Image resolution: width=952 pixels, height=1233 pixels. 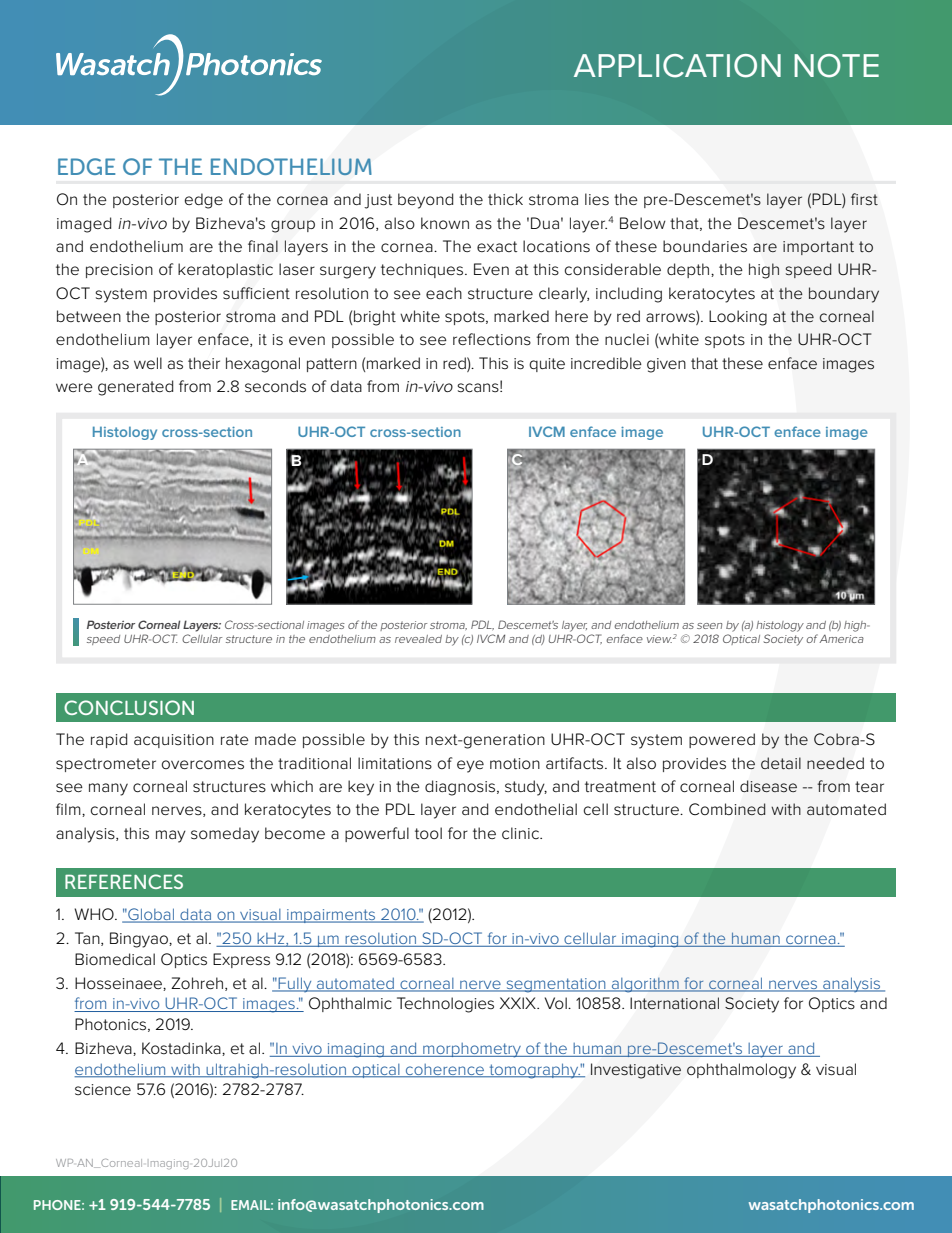 What do you see at coordinates (148, 363) in the document?
I see `well` at bounding box center [148, 363].
